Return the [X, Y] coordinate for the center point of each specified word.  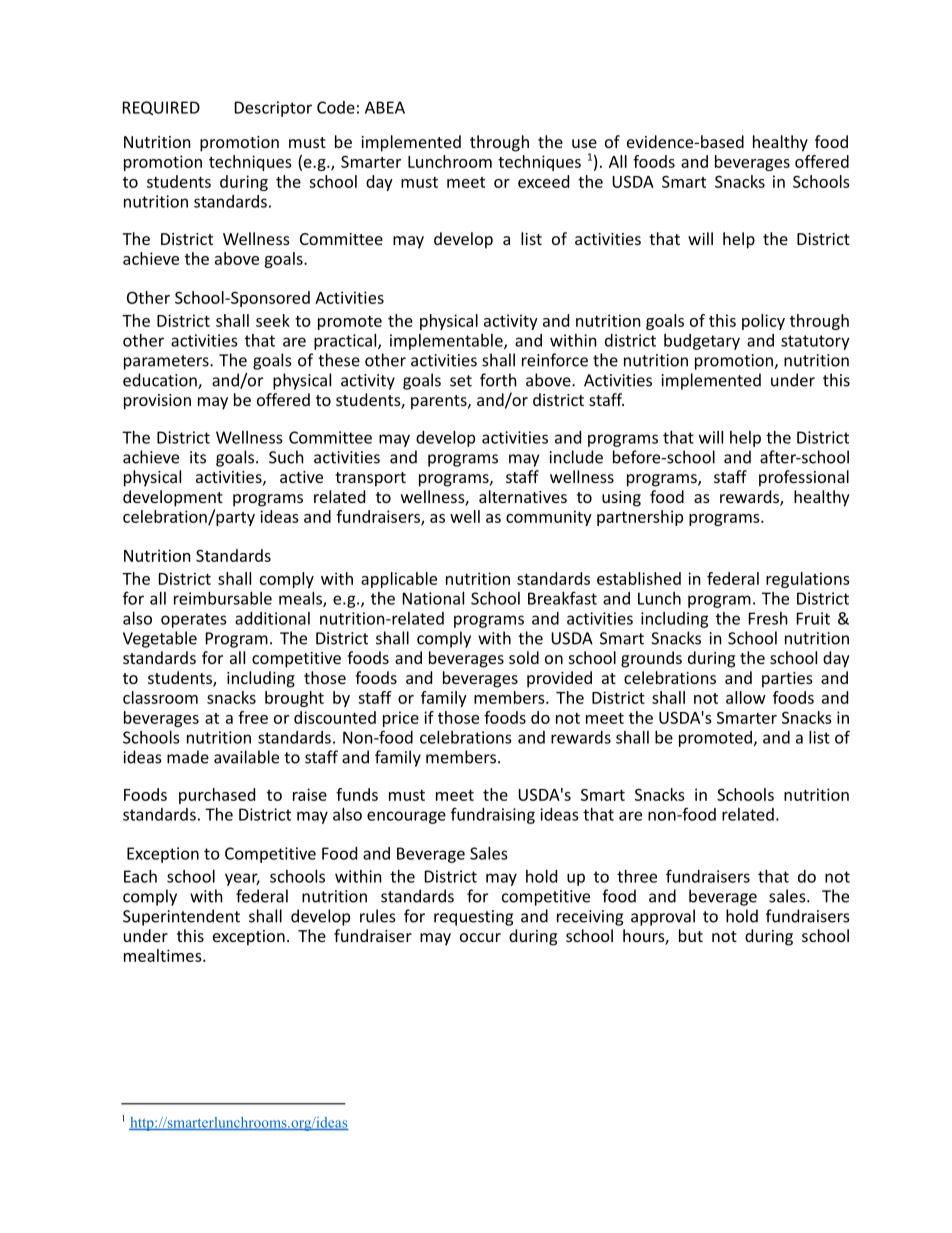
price [401, 719]
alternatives [523, 496]
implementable [447, 342]
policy [763, 322]
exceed [543, 181]
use [584, 143]
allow [746, 697]
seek [273, 320]
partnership [640, 518]
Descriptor [273, 109]
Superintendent [181, 917]
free [253, 717]
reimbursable [223, 598]
